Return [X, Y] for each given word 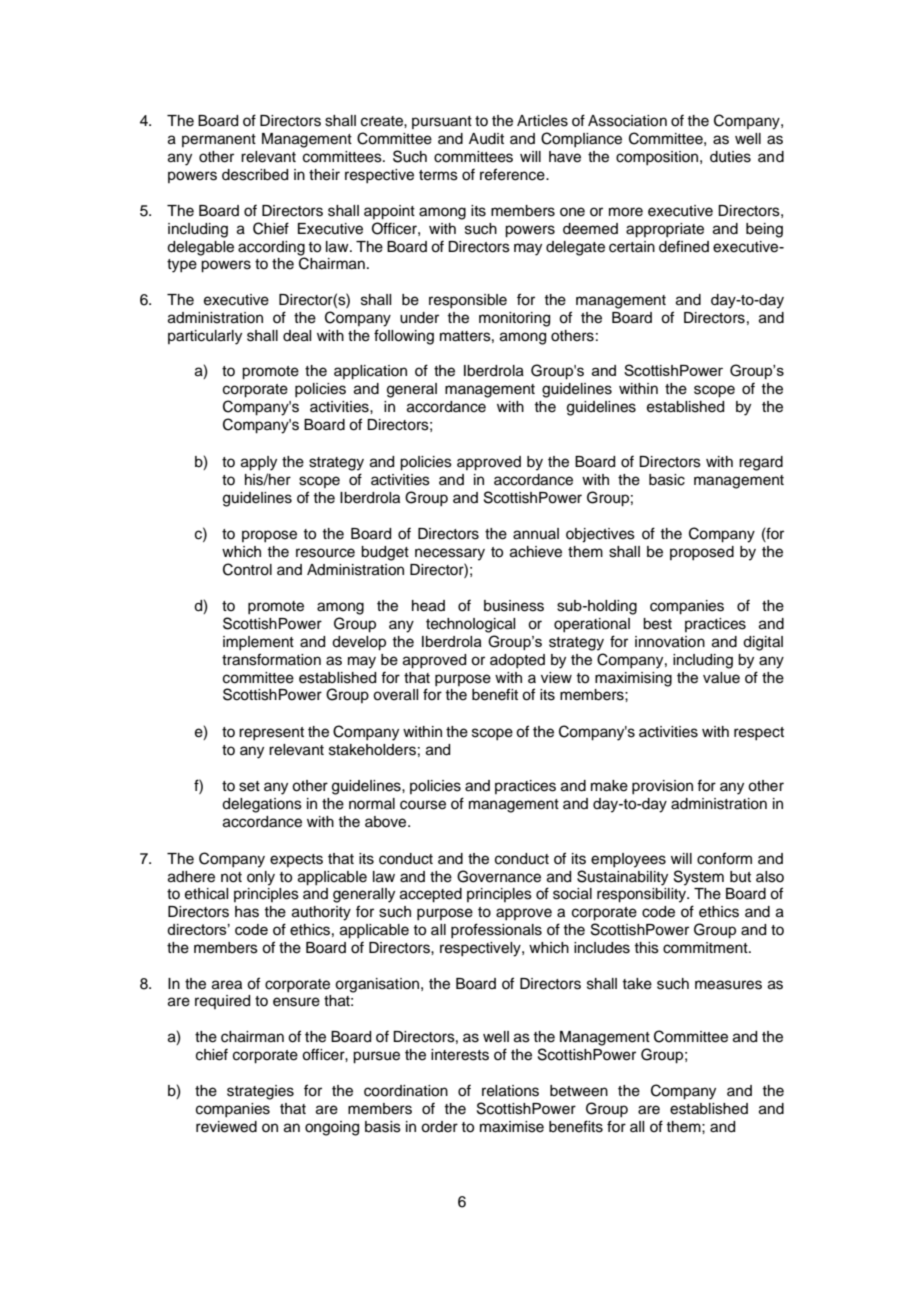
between [579, 1091]
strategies [260, 1092]
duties [730, 157]
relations [510, 1091]
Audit [486, 139]
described [255, 175]
